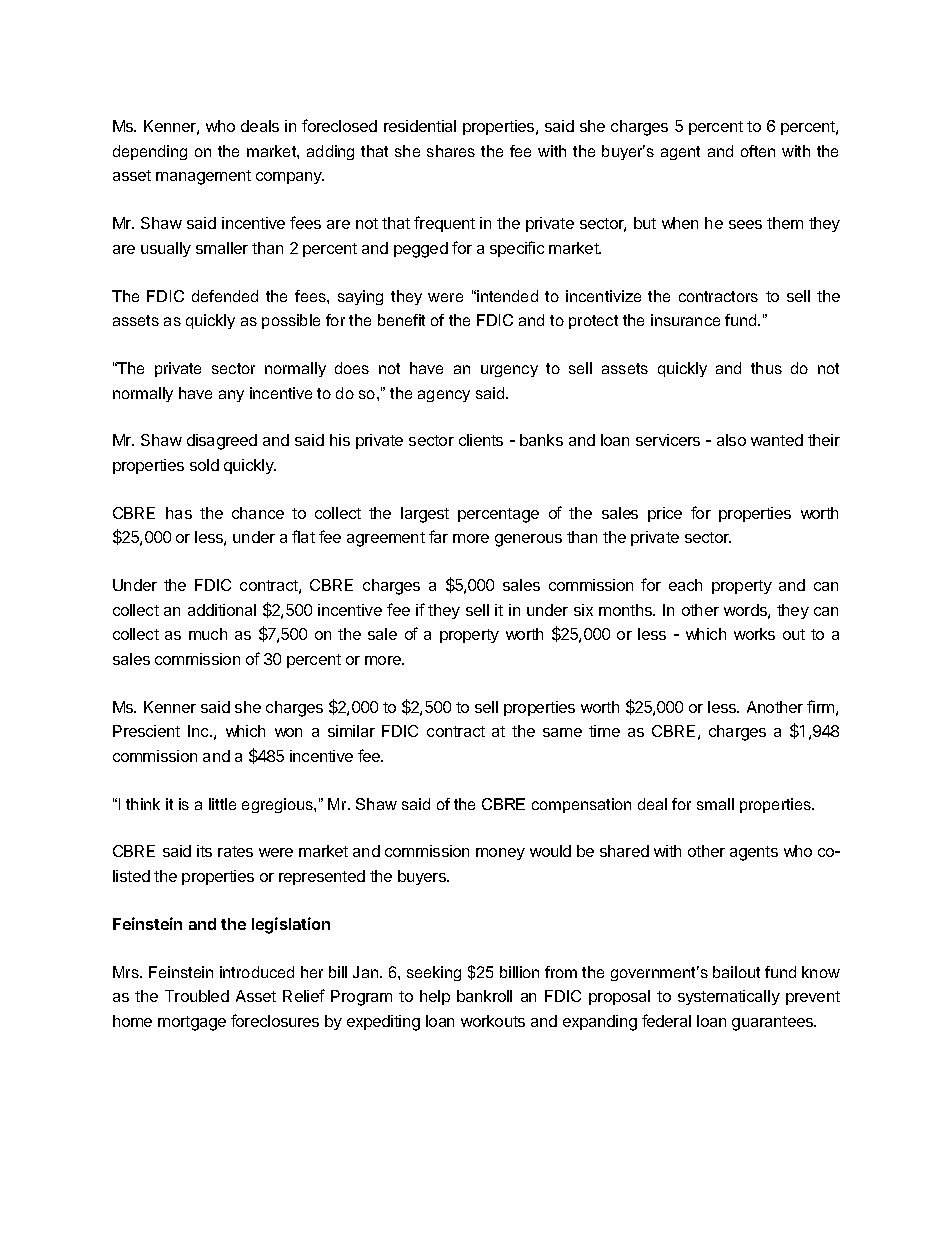  What do you see at coordinates (451, 151) in the screenshot?
I see `shares` at bounding box center [451, 151].
